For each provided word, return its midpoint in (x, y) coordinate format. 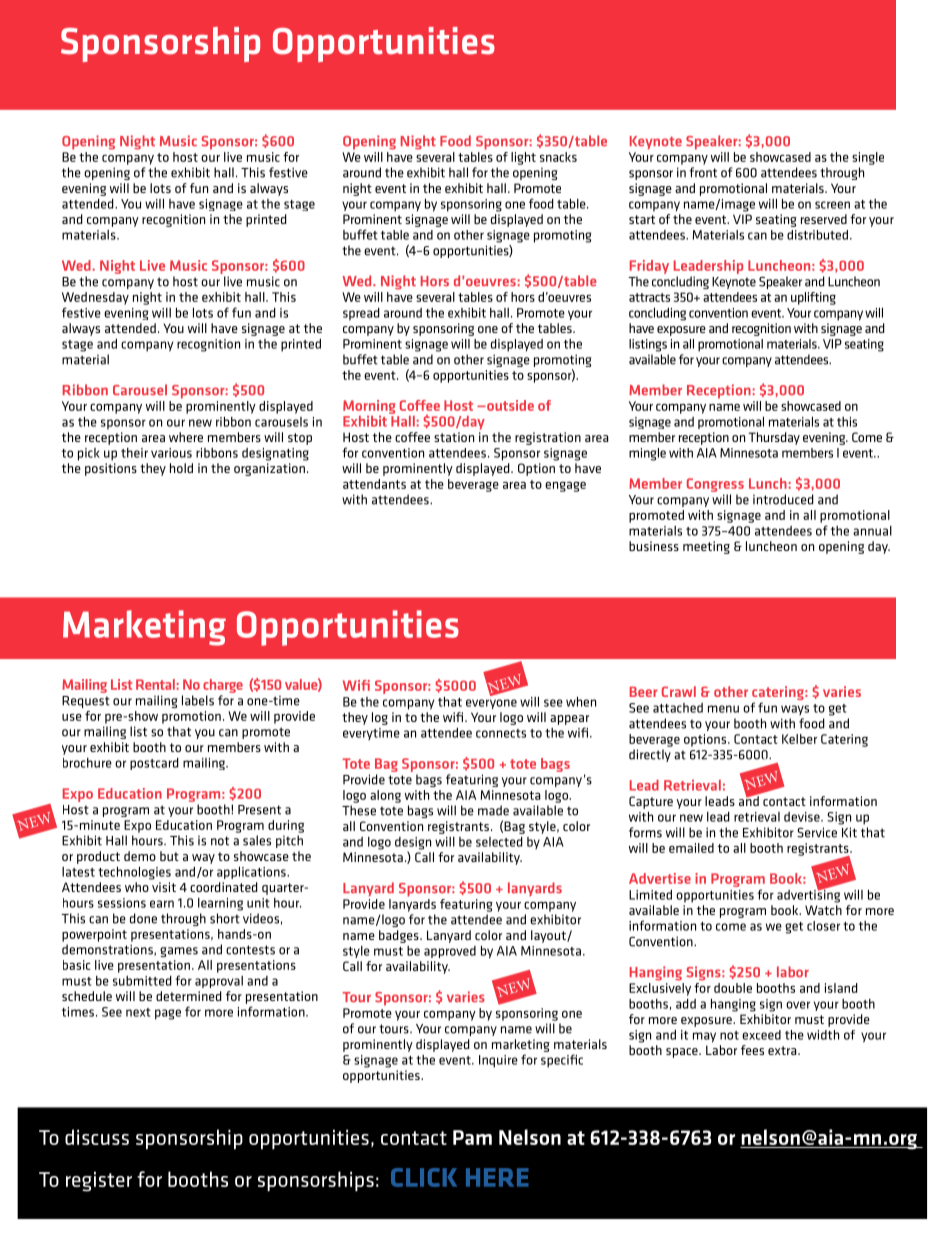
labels (198, 700)
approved (450, 952)
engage (565, 487)
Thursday (774, 438)
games (179, 952)
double (733, 988)
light (523, 158)
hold (181, 468)
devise (803, 817)
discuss (97, 1137)
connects (501, 733)
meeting (706, 547)
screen (832, 205)
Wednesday (95, 298)
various (171, 453)
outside (509, 405)
